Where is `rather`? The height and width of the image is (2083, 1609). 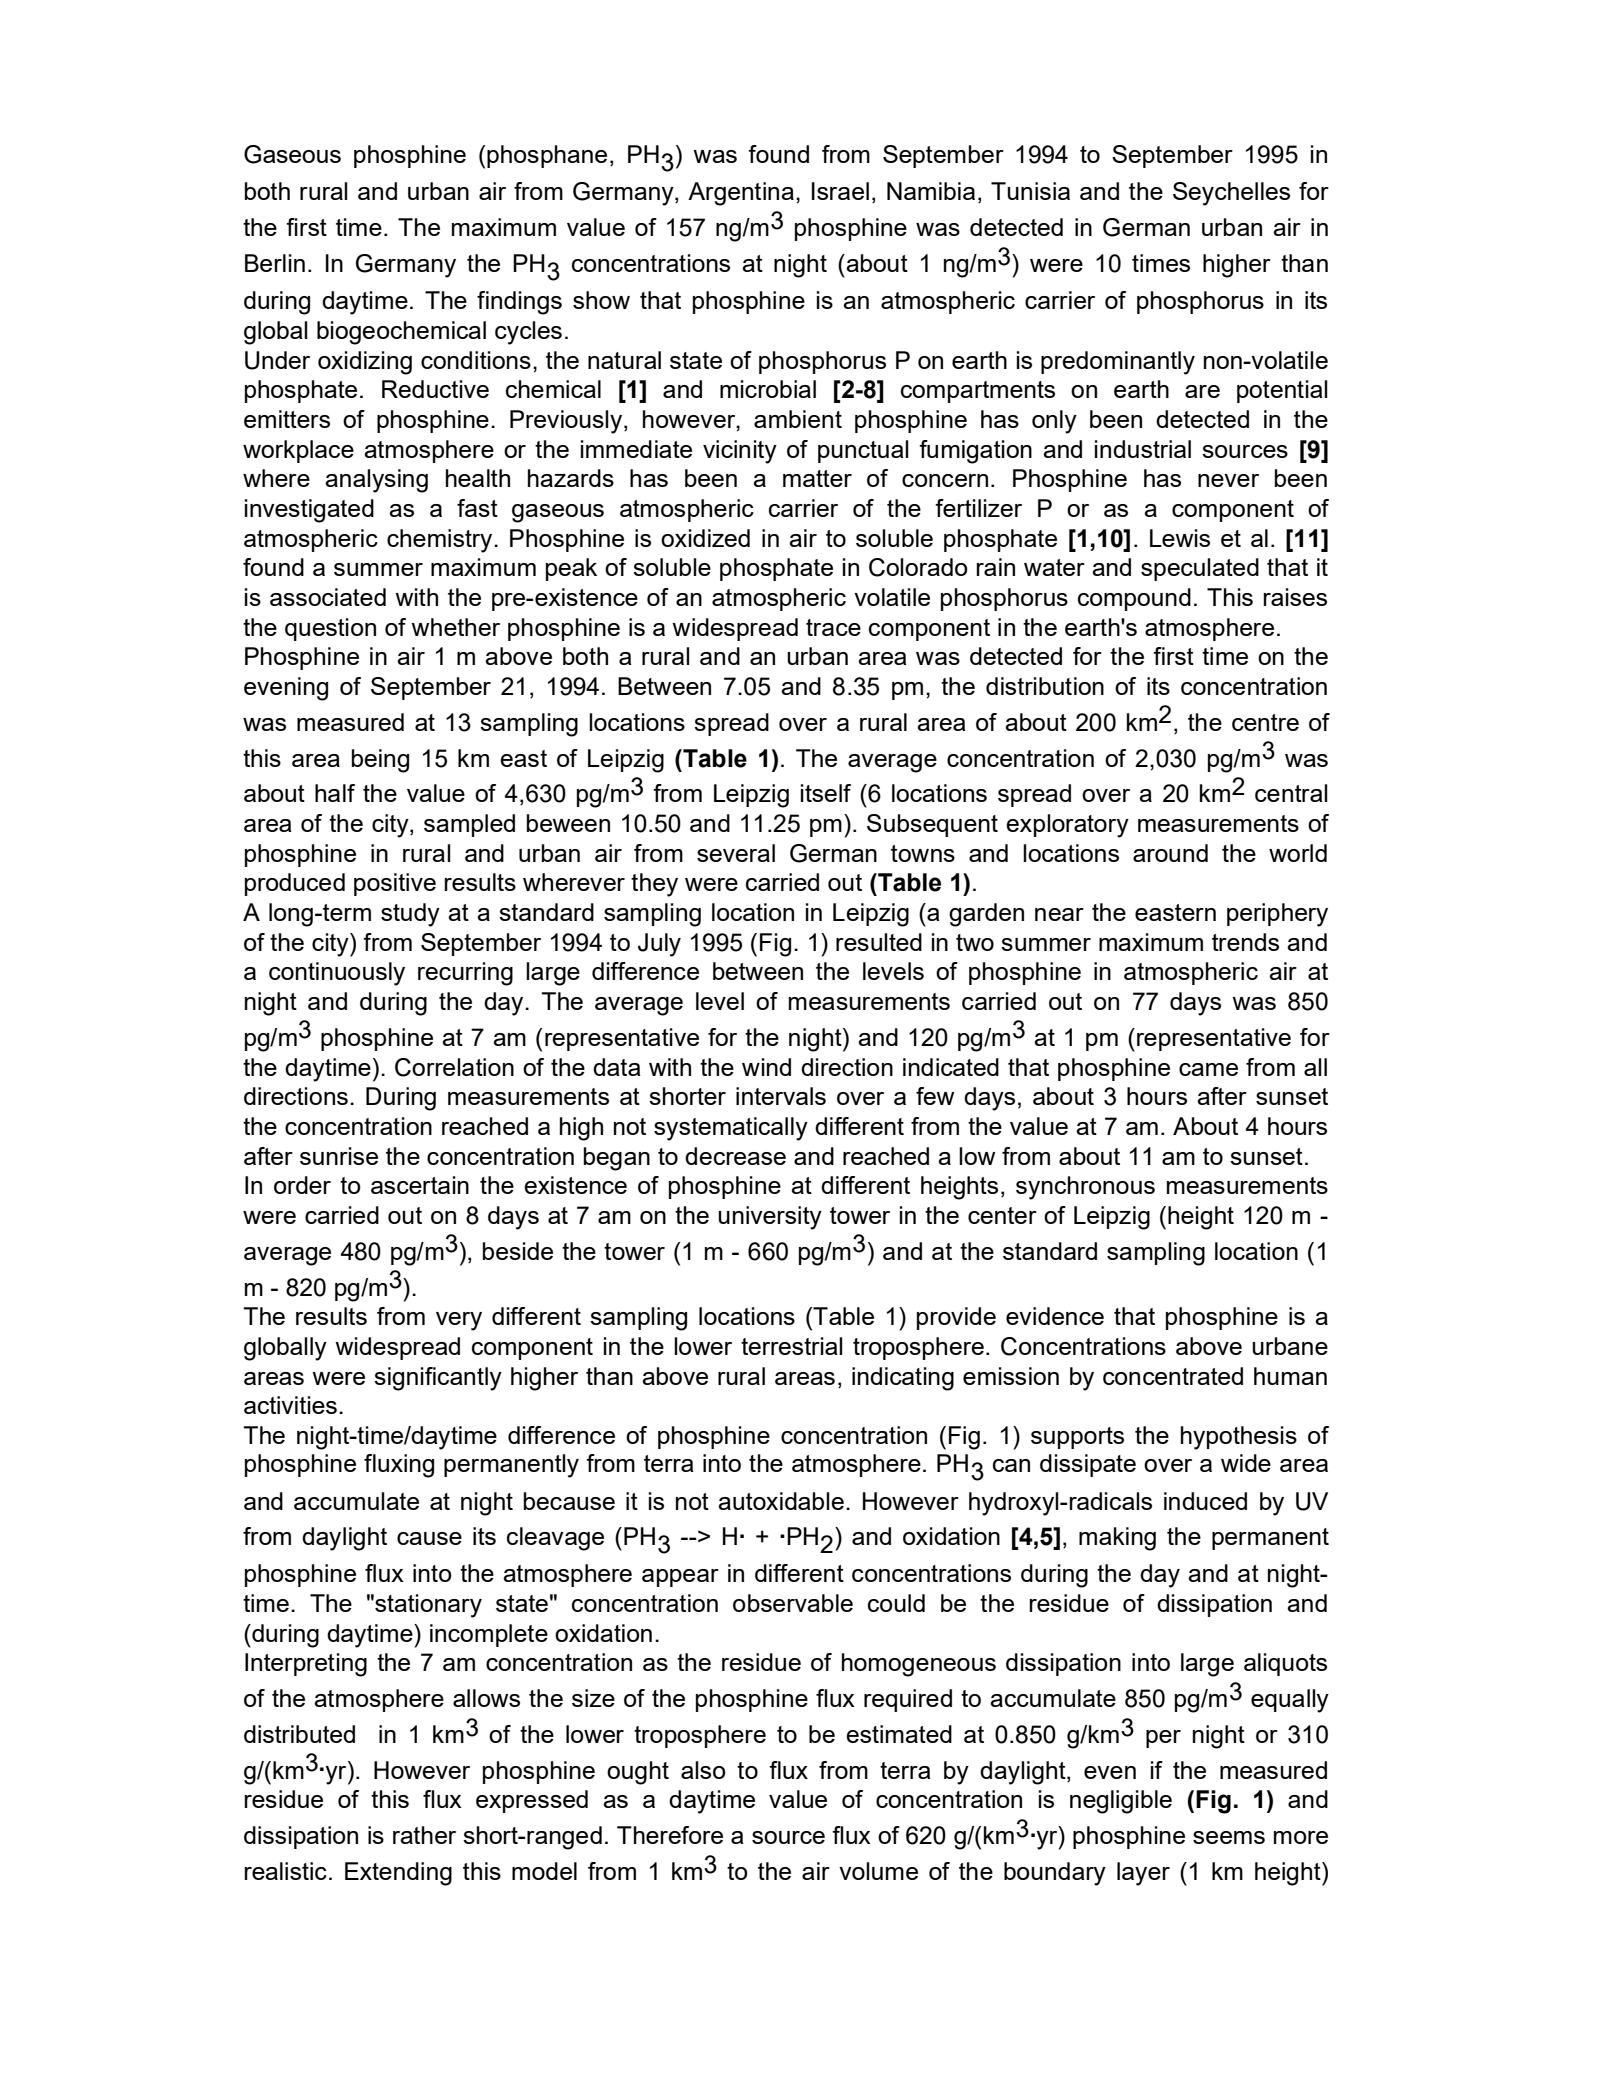 rather is located at coordinates (424, 1835).
